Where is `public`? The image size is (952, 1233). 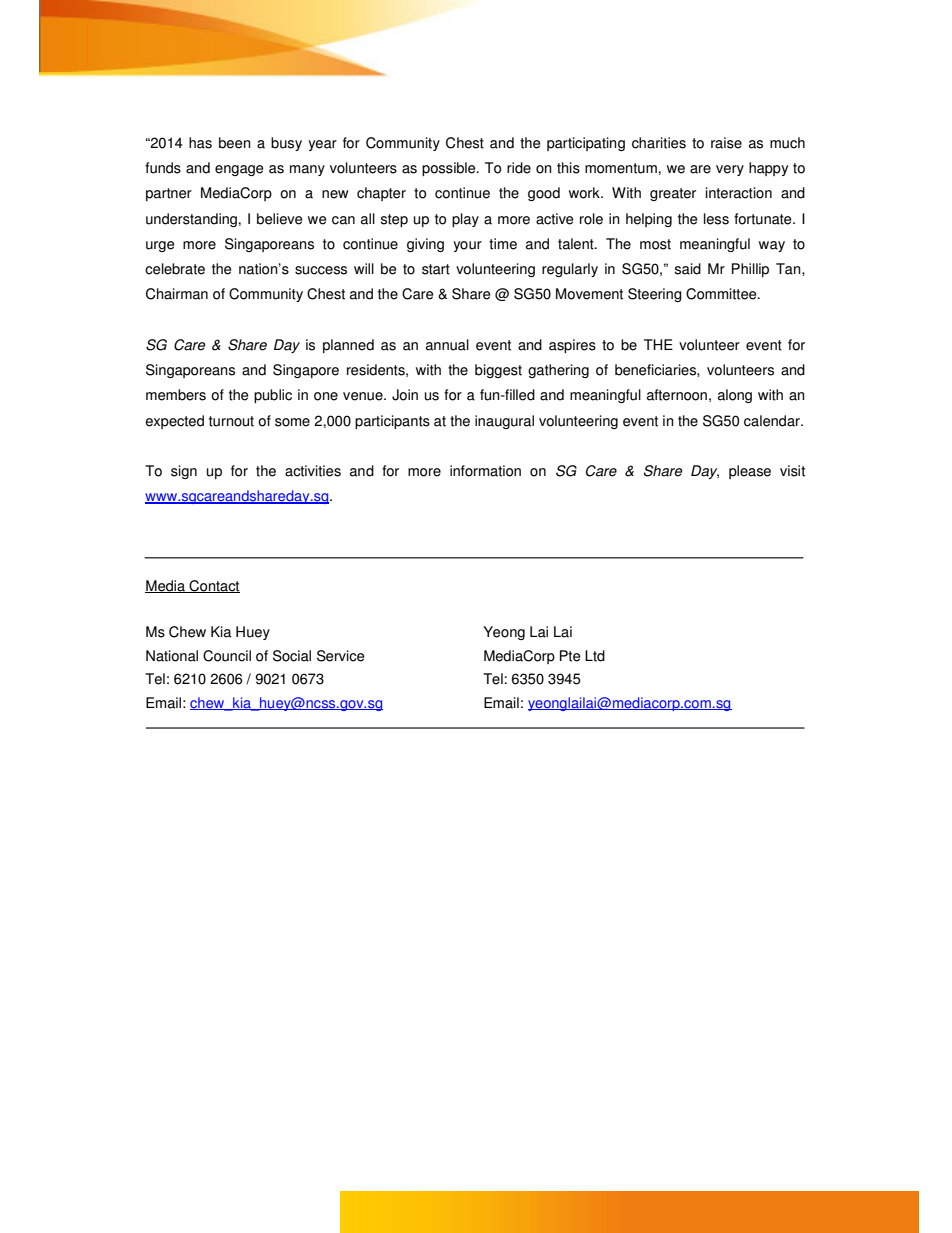 public is located at coordinates (273, 396).
